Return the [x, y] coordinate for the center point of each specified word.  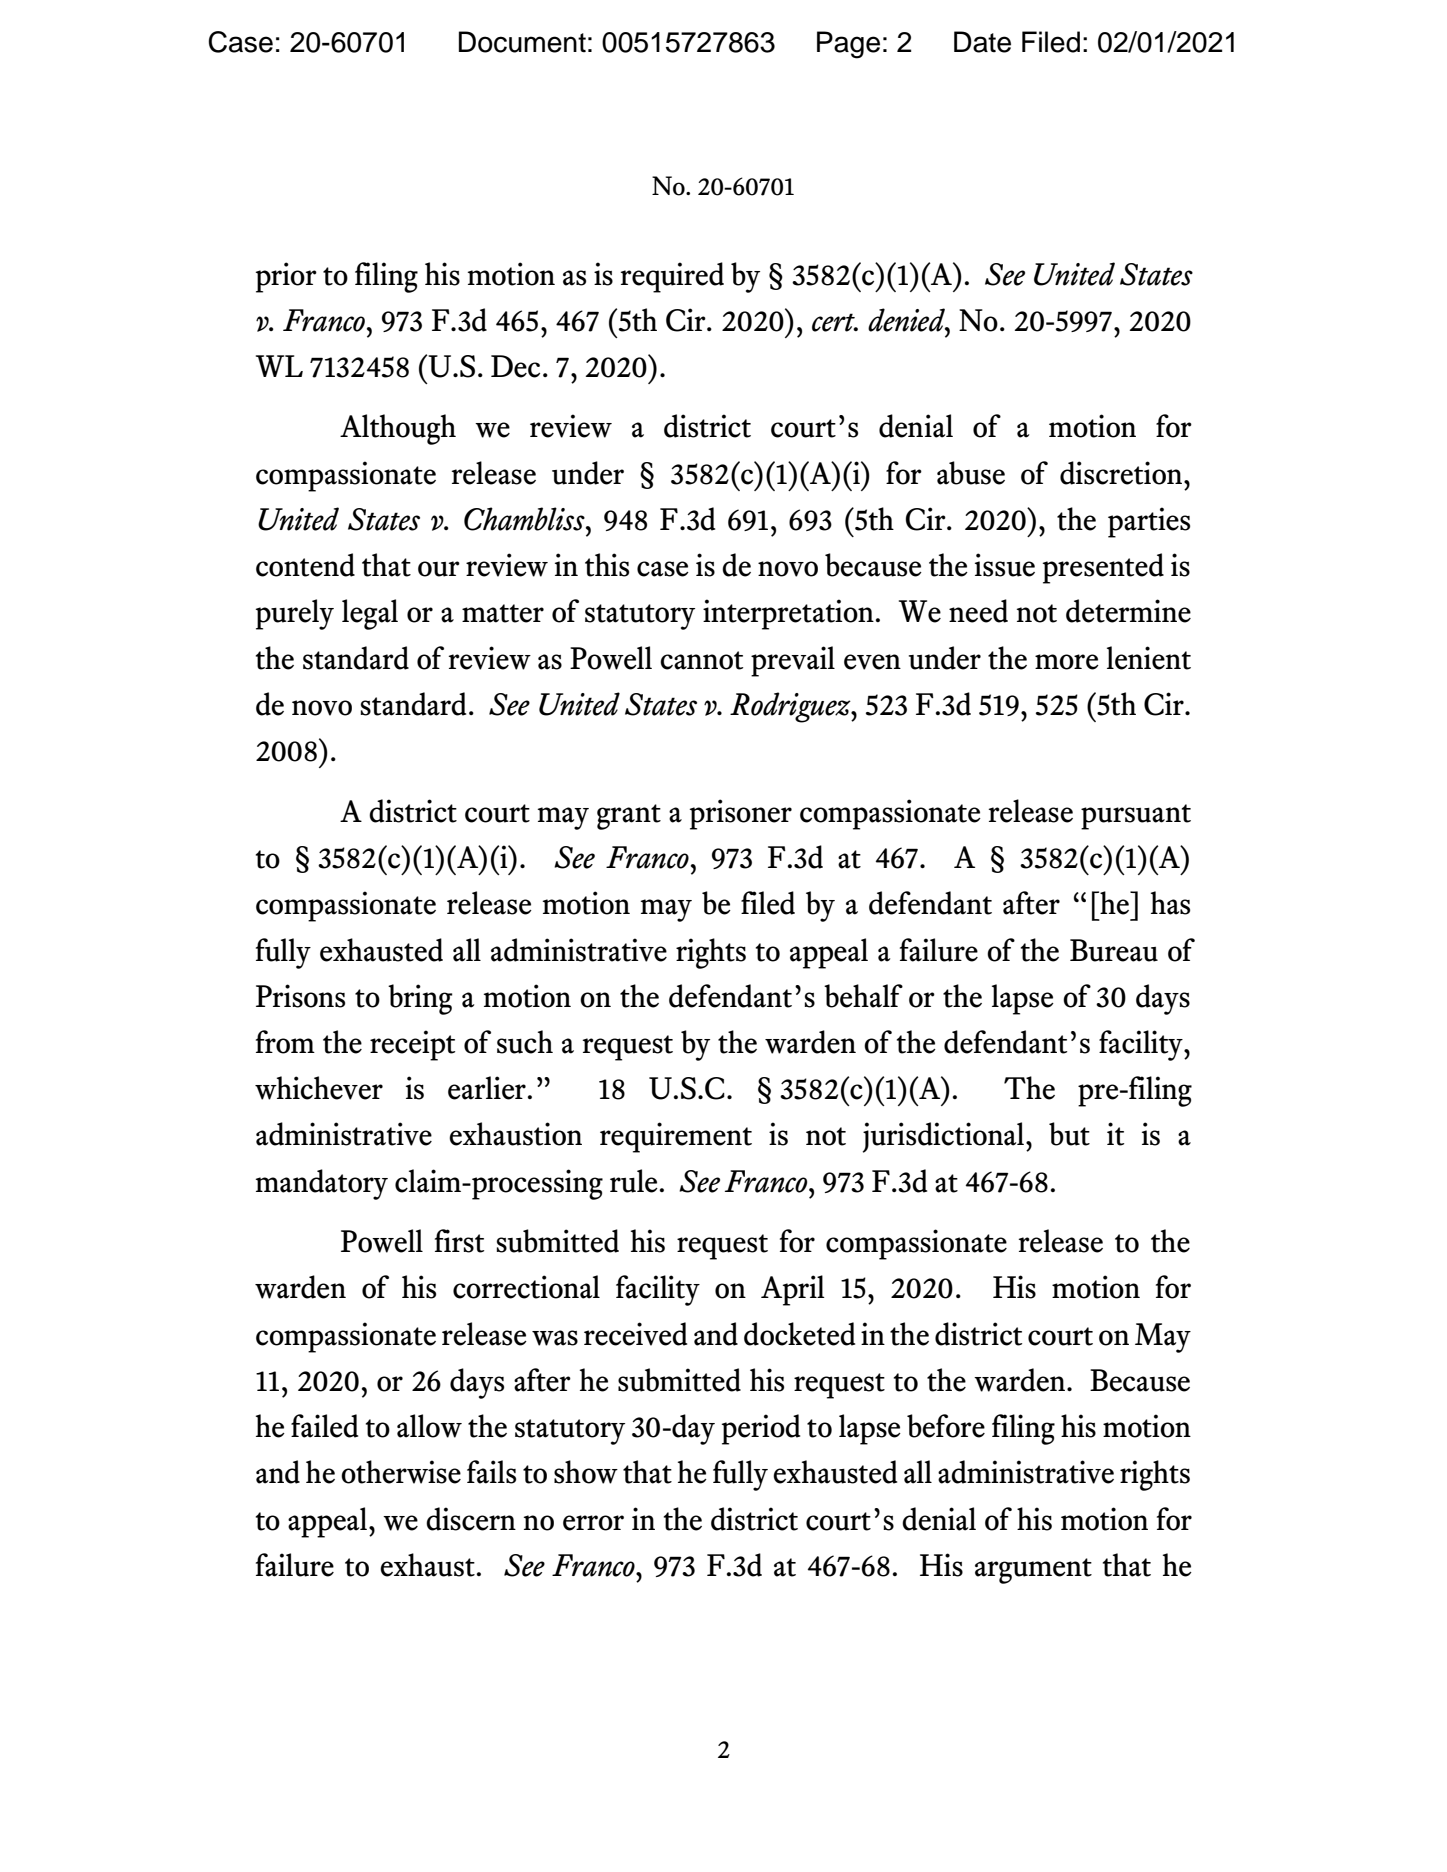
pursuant [1136, 817]
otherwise [401, 1472]
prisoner [741, 814]
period [761, 1429]
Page [848, 45]
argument [1033, 1571]
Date [982, 42]
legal [370, 614]
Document [522, 42]
